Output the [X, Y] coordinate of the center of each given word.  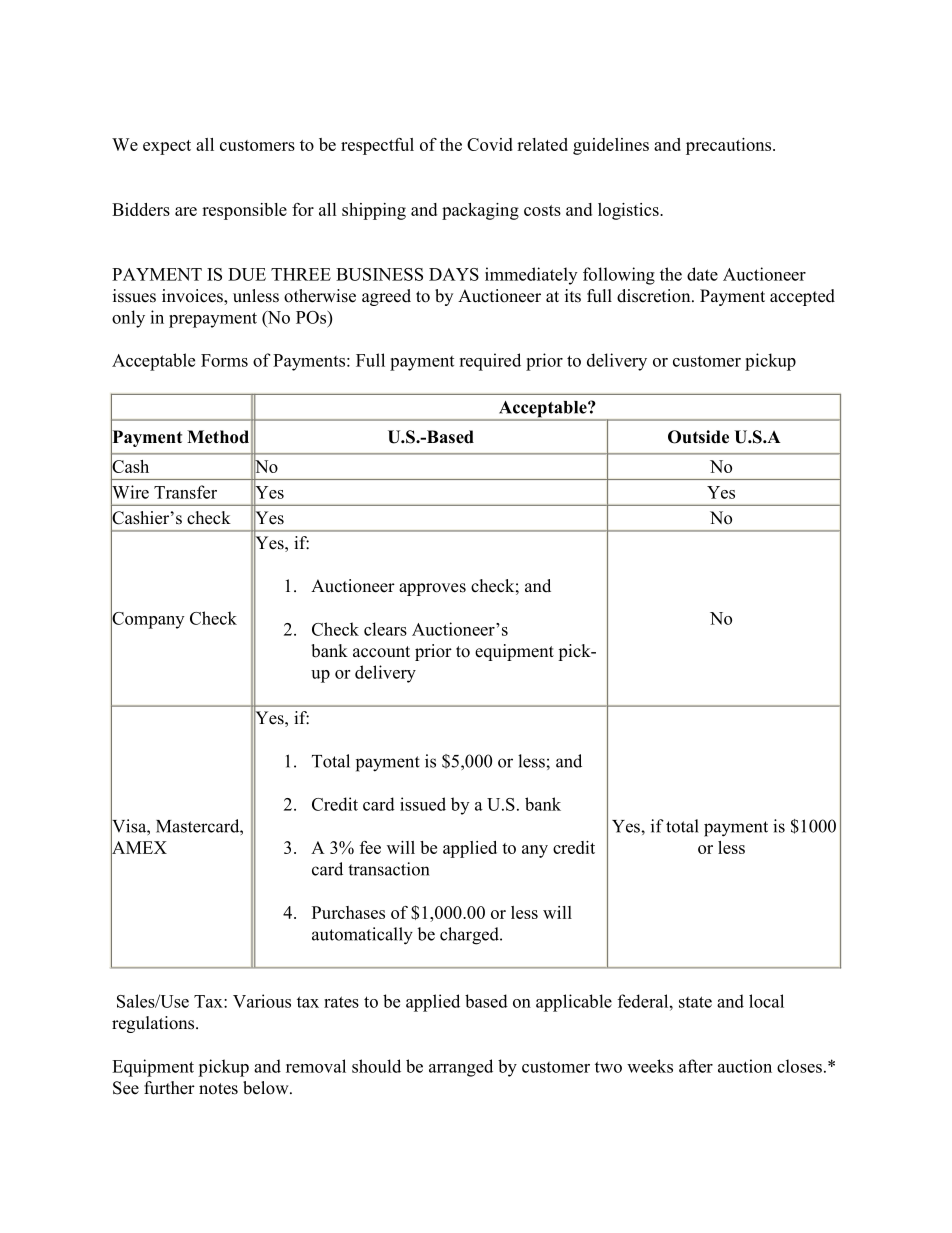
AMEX [139, 847]
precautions [730, 146]
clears [385, 629]
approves [432, 589]
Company [147, 620]
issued [423, 804]
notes [218, 1089]
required [490, 362]
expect [167, 147]
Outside [698, 437]
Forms [224, 360]
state [695, 1002]
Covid [490, 144]
